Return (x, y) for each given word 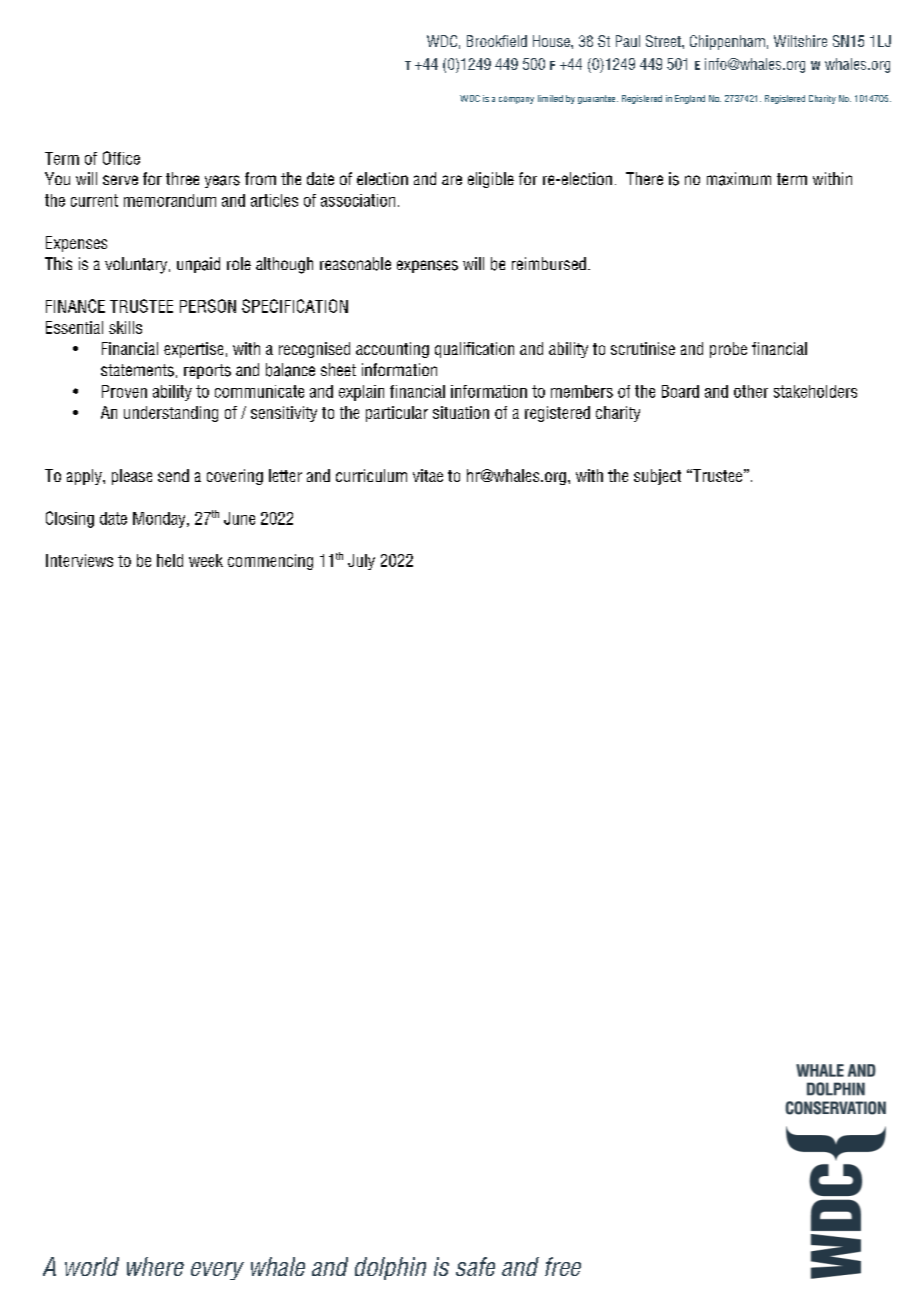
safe (475, 1266)
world (92, 1266)
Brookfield (497, 41)
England (690, 99)
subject (657, 477)
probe (728, 350)
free (563, 1266)
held (170, 560)
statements (137, 370)
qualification (474, 350)
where (155, 1266)
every (217, 1271)
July (361, 562)
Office (121, 158)
